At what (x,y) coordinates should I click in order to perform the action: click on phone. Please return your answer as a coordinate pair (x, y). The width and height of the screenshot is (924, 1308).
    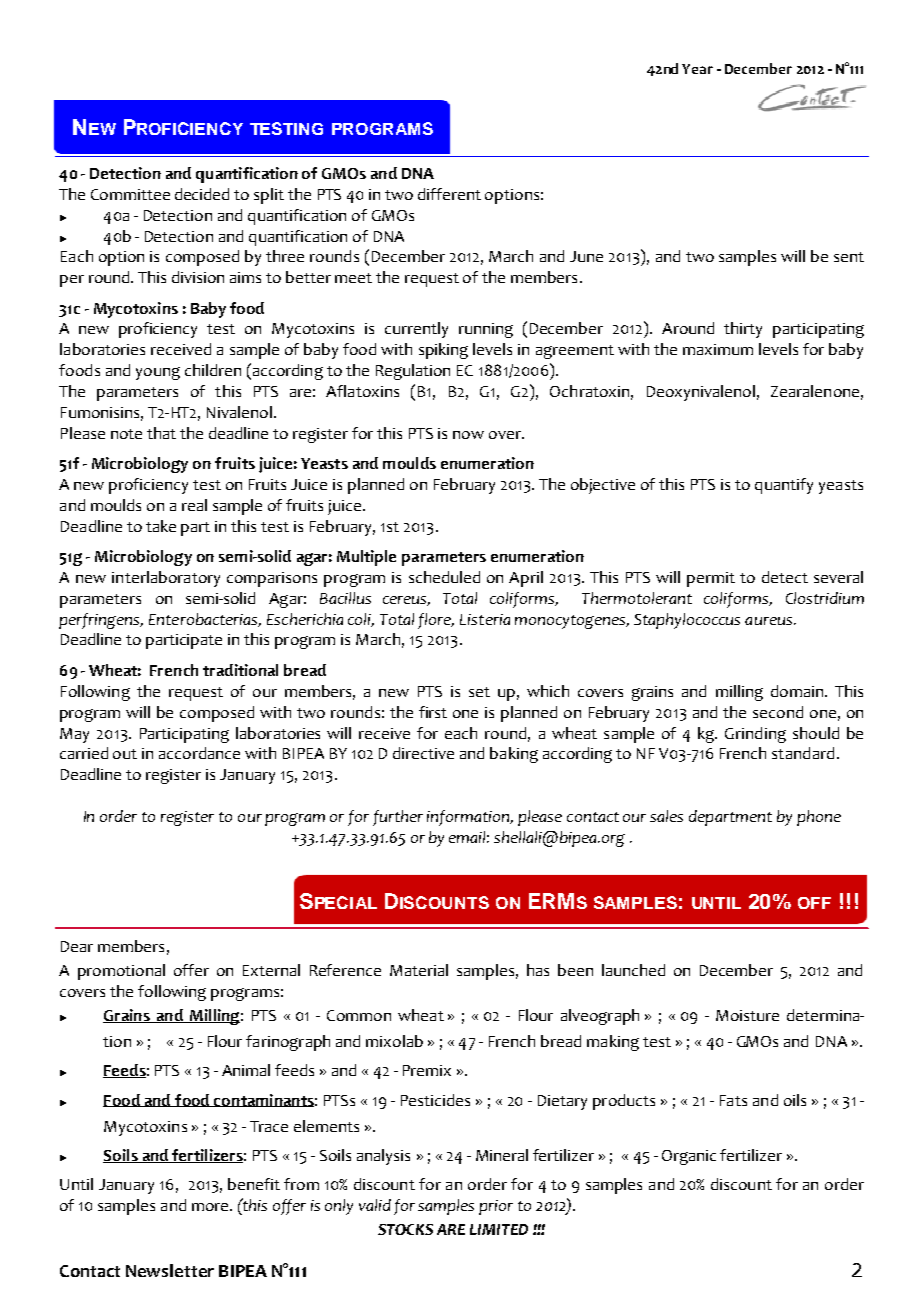
    Looking at the image, I should click on (819, 818).
